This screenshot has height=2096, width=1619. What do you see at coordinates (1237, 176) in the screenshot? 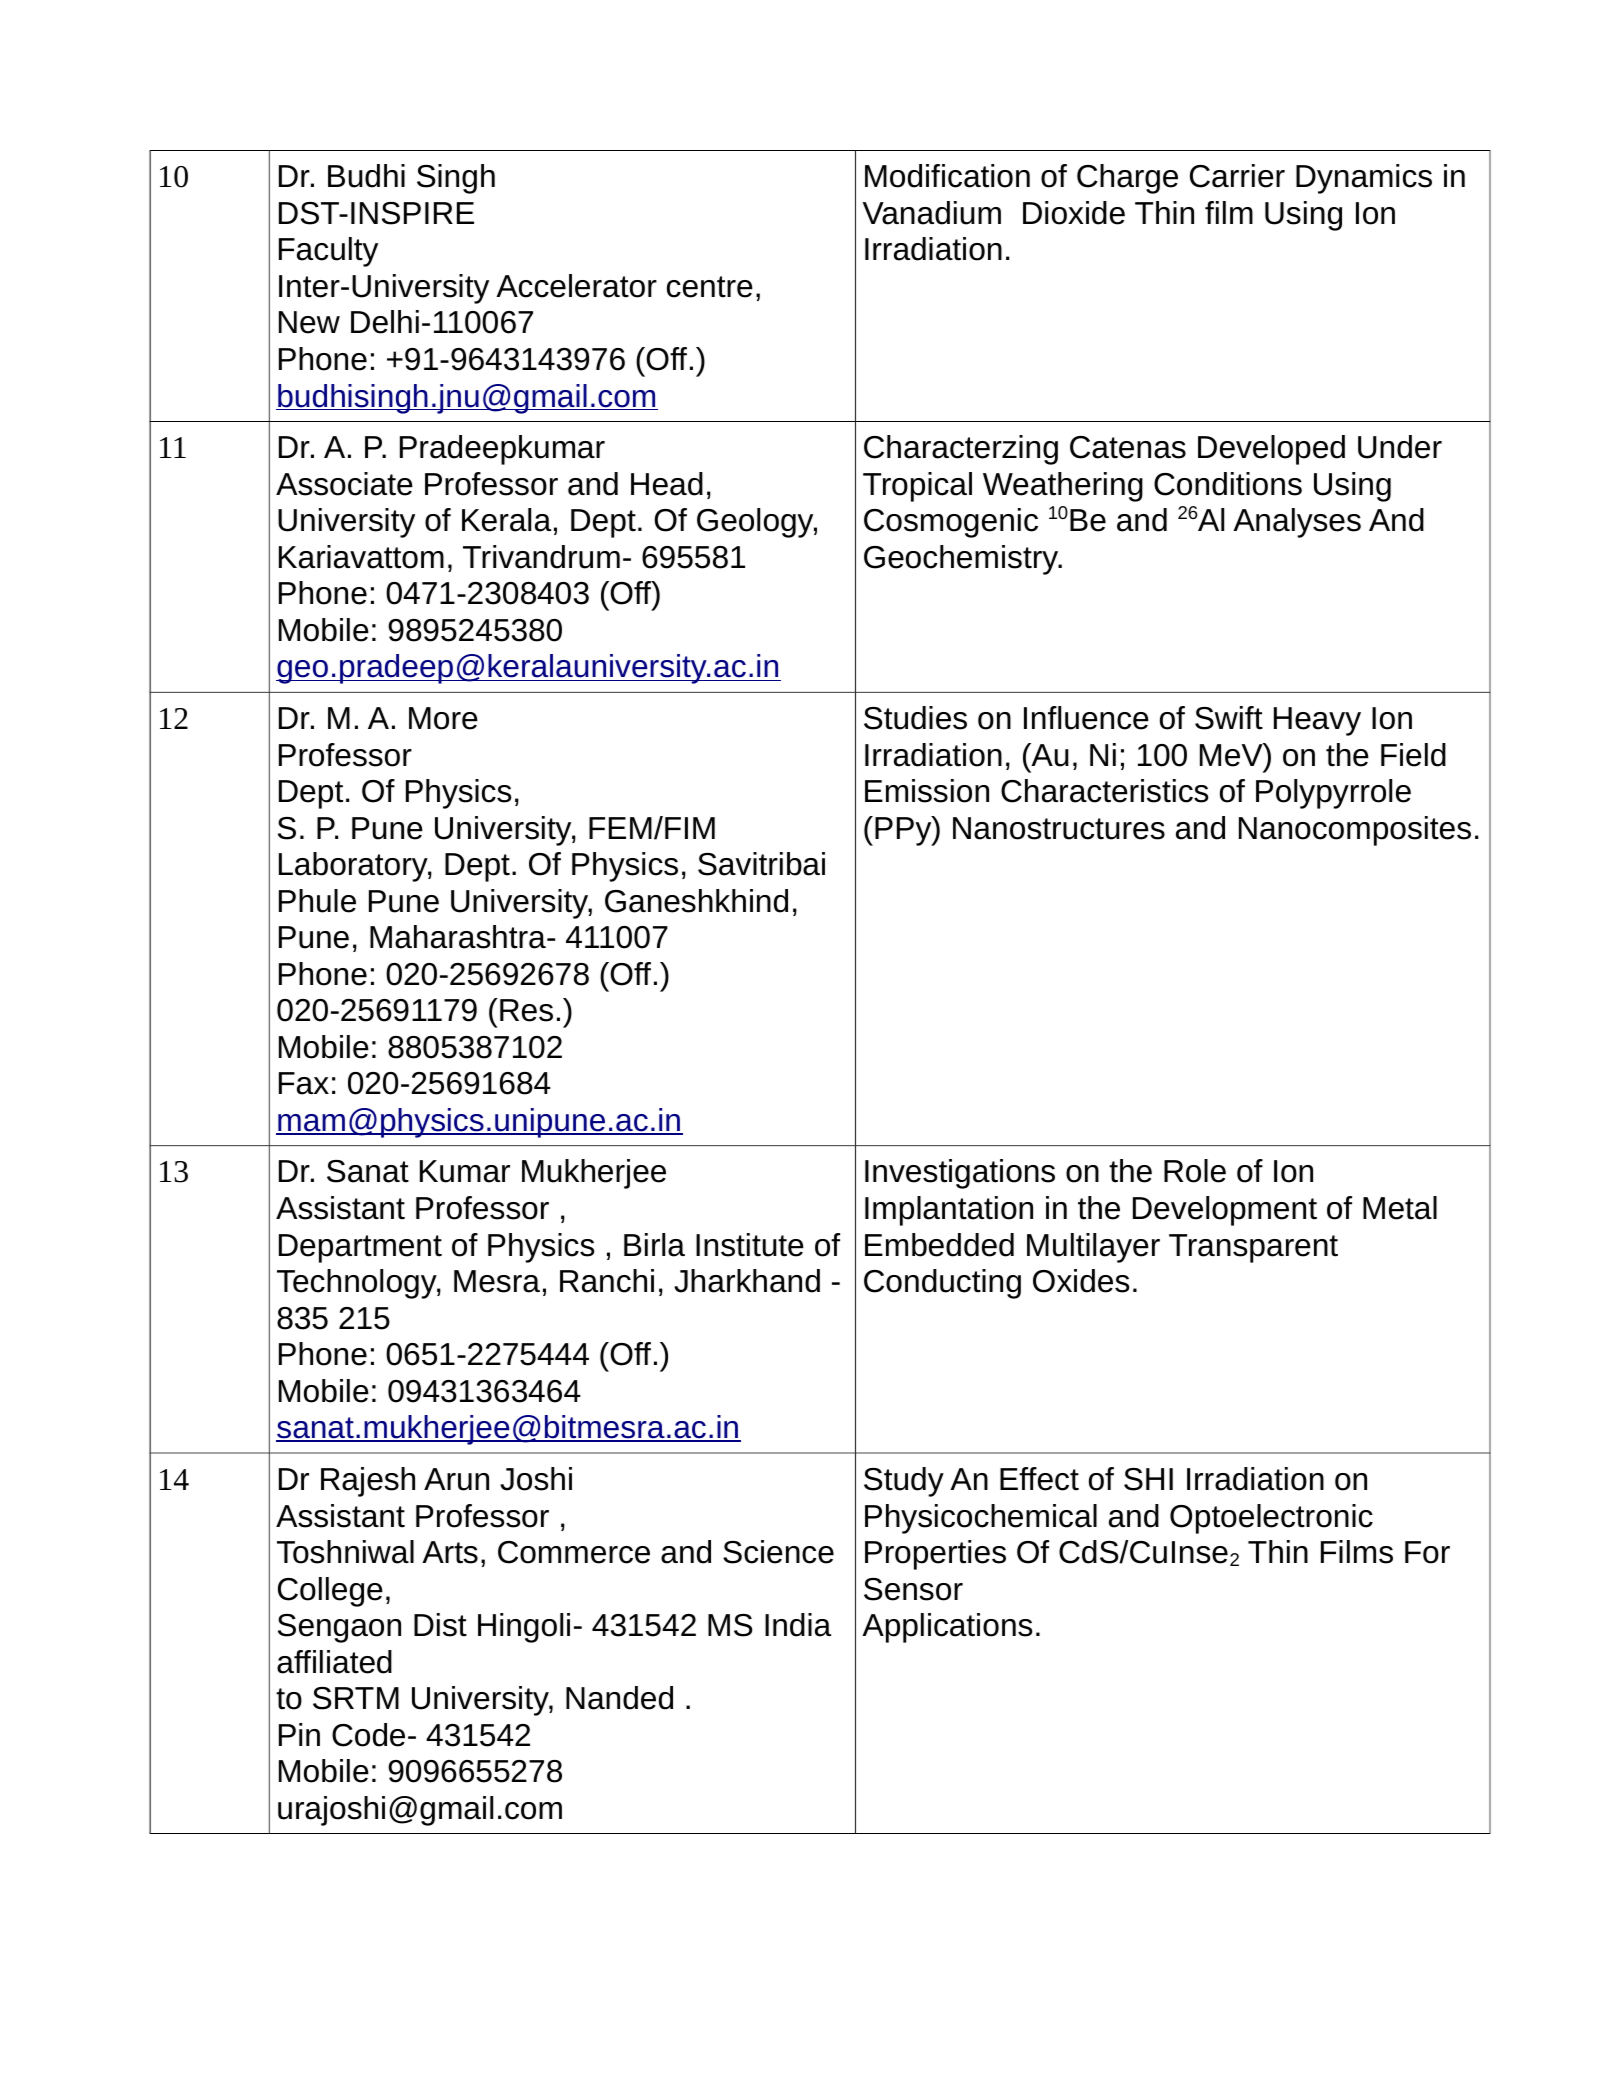
I see `Carrier` at bounding box center [1237, 176].
